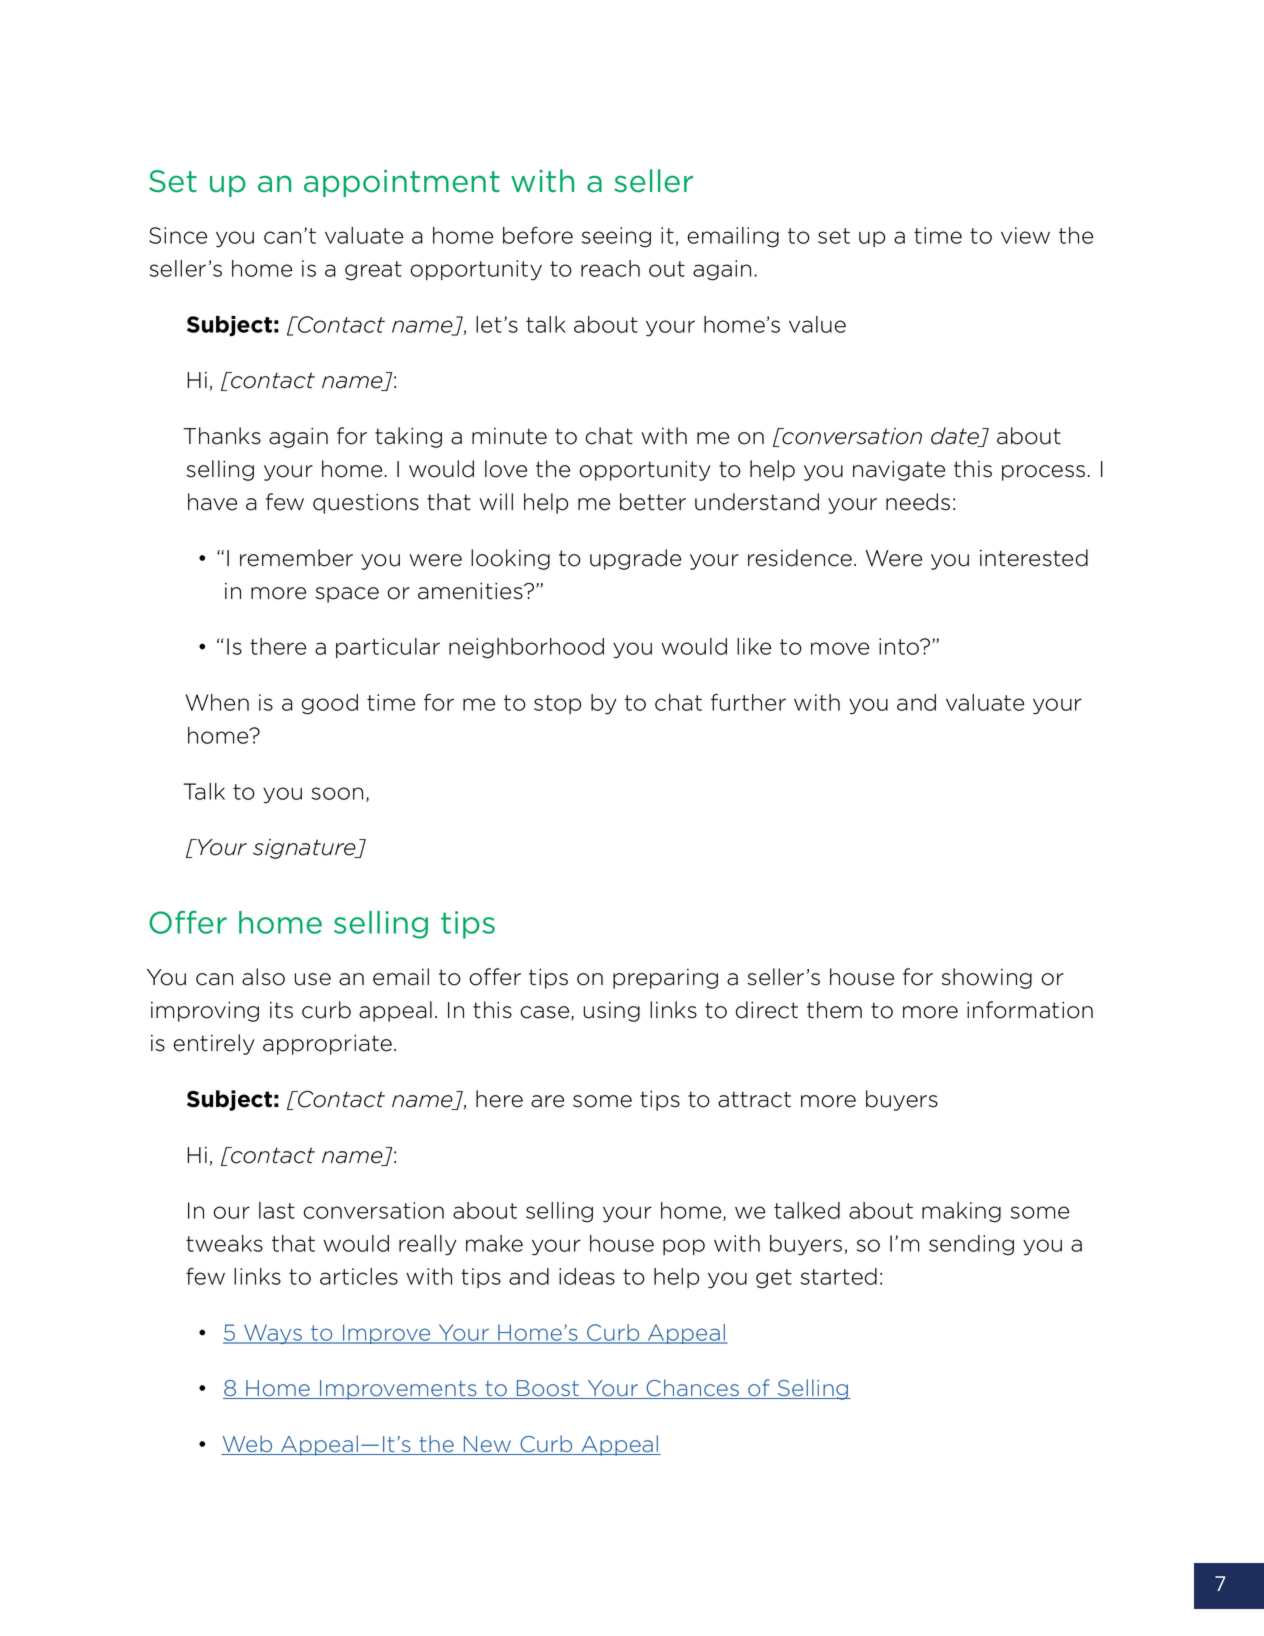 The image size is (1264, 1636). I want to click on upgrade, so click(635, 559).
